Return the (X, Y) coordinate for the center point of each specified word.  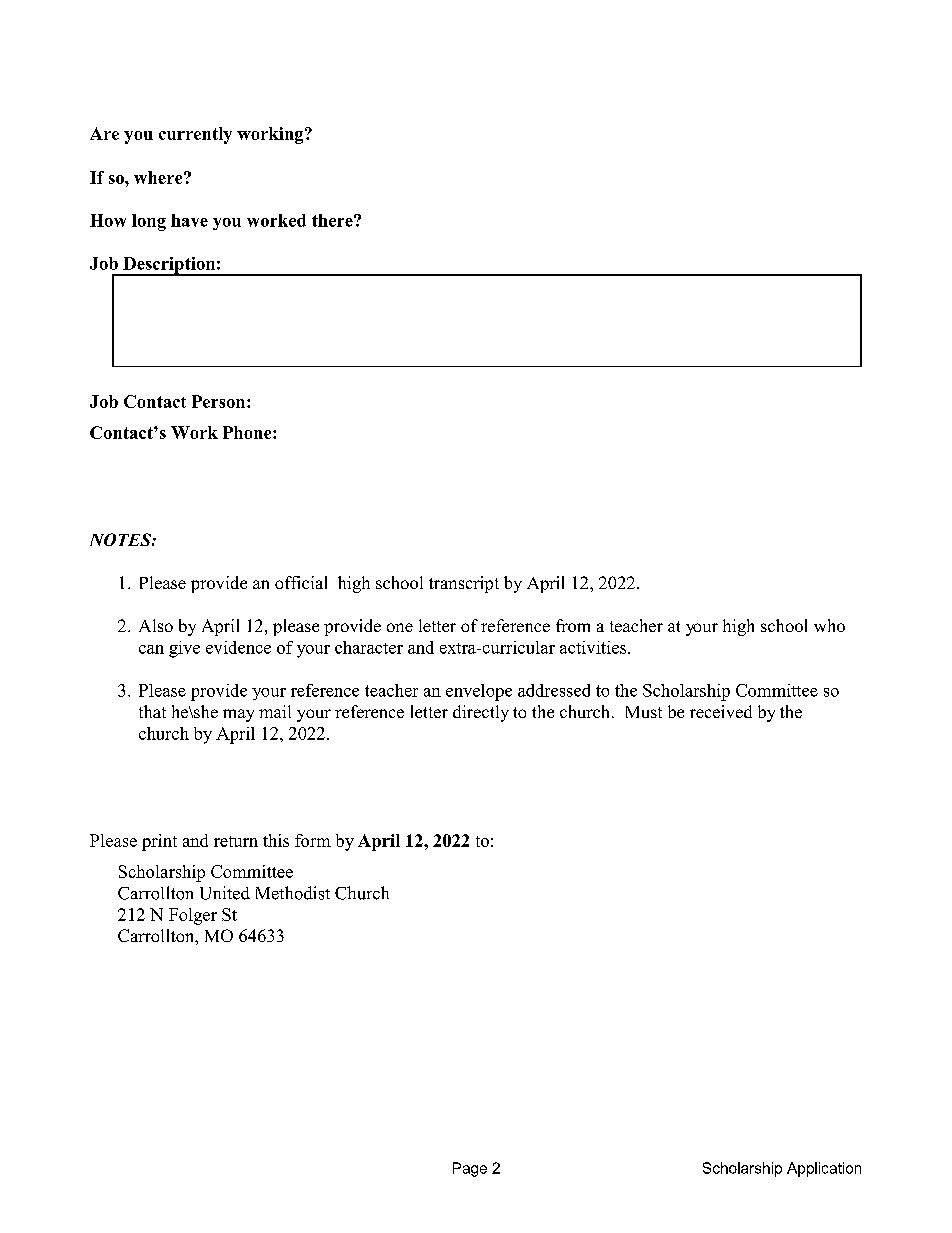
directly (481, 713)
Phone (248, 432)
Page (470, 1169)
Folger (193, 916)
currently (195, 135)
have (189, 220)
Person (220, 401)
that (152, 711)
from (573, 625)
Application (824, 1169)
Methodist (293, 893)
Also (156, 625)
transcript (464, 584)
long (149, 222)
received (721, 711)
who (829, 625)
